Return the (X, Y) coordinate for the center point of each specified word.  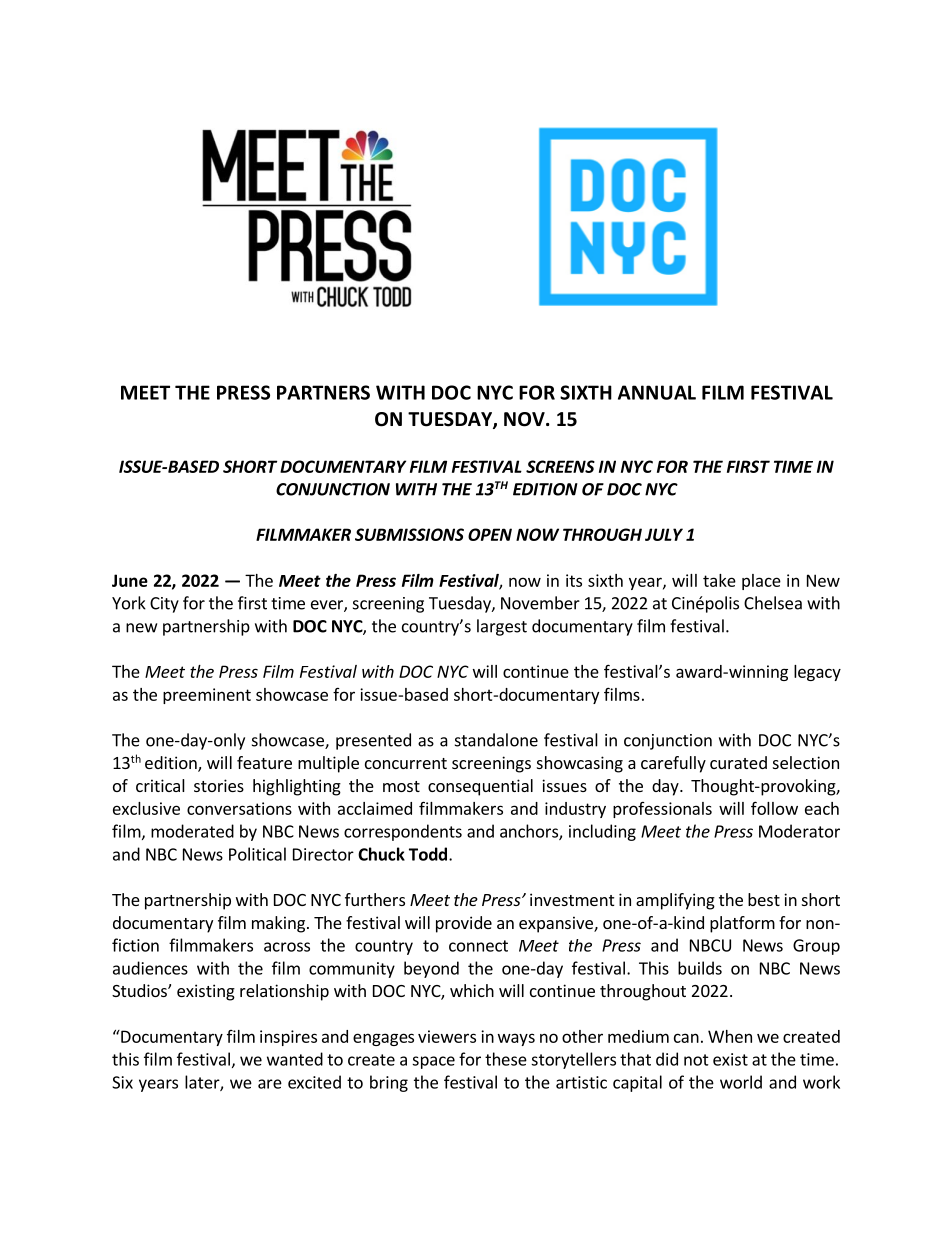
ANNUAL (657, 392)
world (741, 1082)
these (506, 1059)
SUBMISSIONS (409, 534)
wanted (295, 1059)
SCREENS (560, 466)
